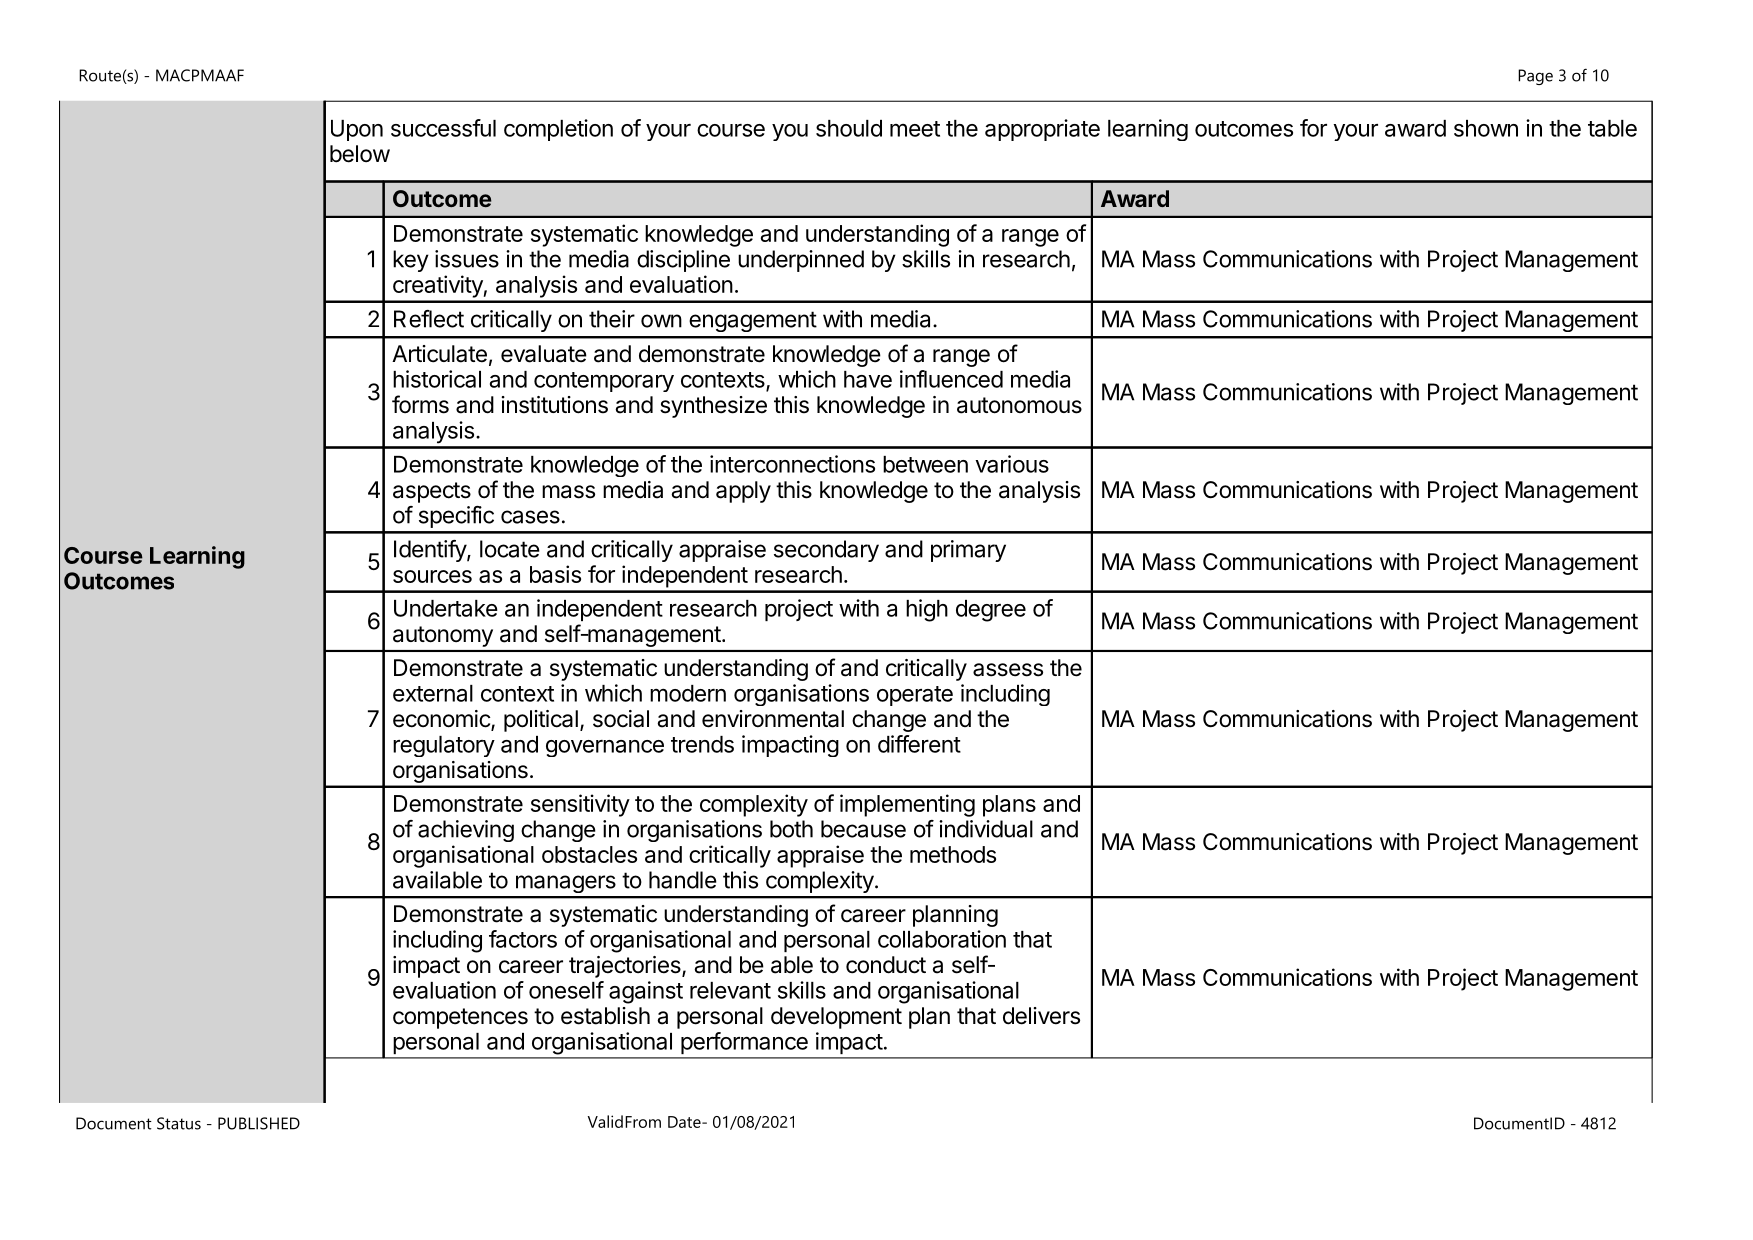  I want to click on high, so click(927, 610).
